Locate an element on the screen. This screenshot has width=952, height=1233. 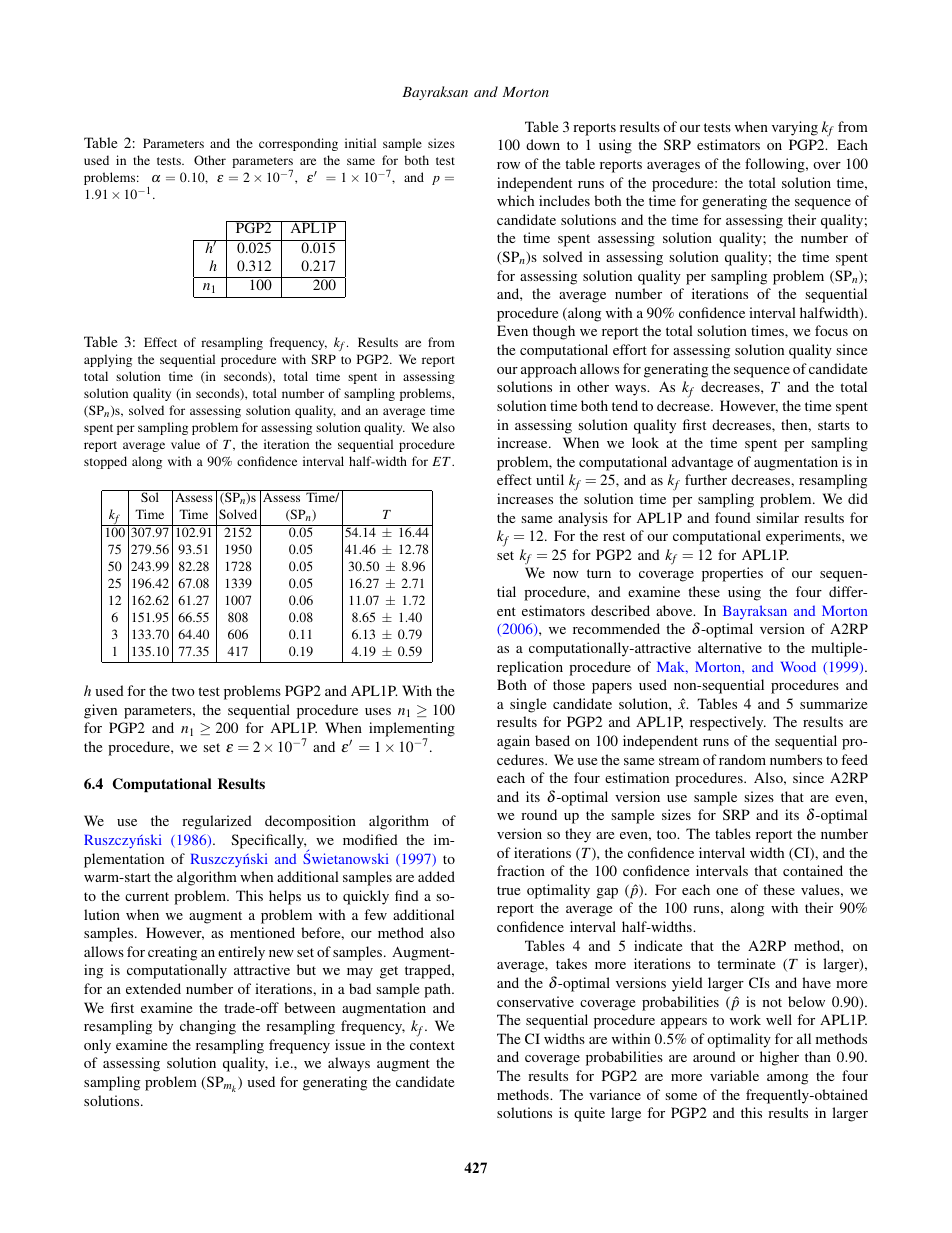
corresponding is located at coordinates (298, 144).
